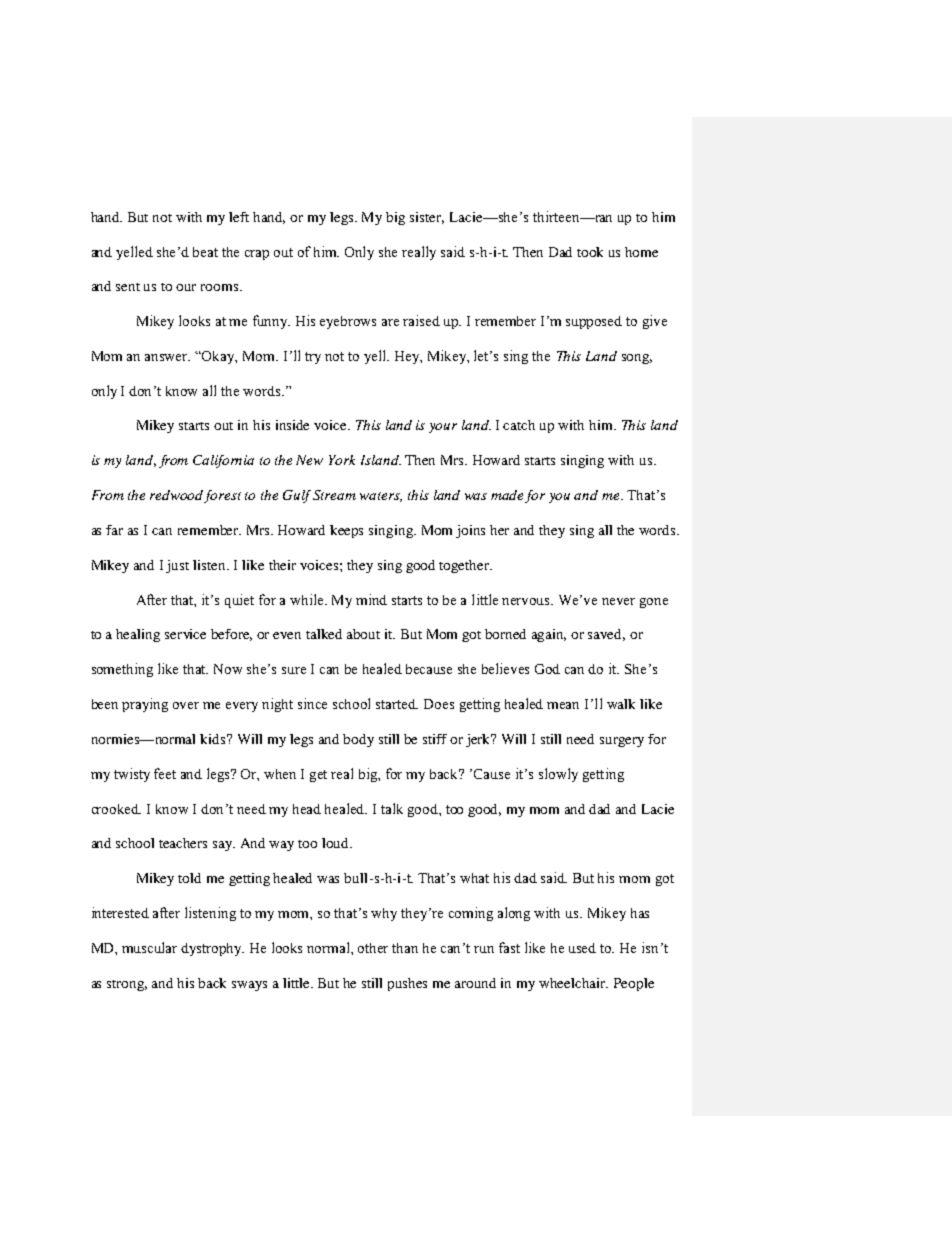 The width and height of the image is (952, 1233). What do you see at coordinates (205, 252) in the image?
I see `beat` at bounding box center [205, 252].
